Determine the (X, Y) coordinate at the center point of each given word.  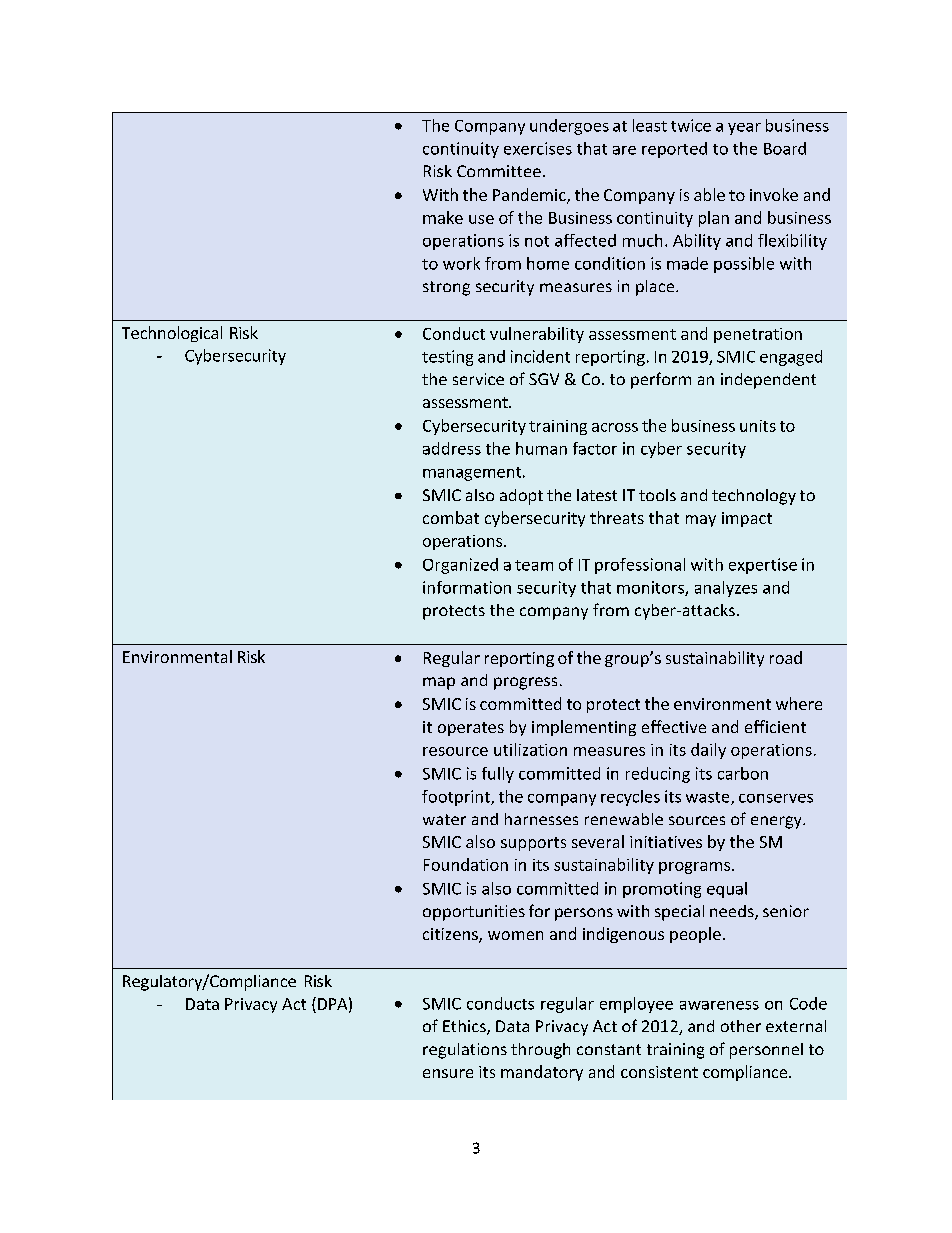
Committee (499, 171)
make (443, 217)
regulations (465, 1051)
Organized (460, 566)
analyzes (726, 589)
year (744, 129)
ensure (448, 1073)
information (467, 587)
